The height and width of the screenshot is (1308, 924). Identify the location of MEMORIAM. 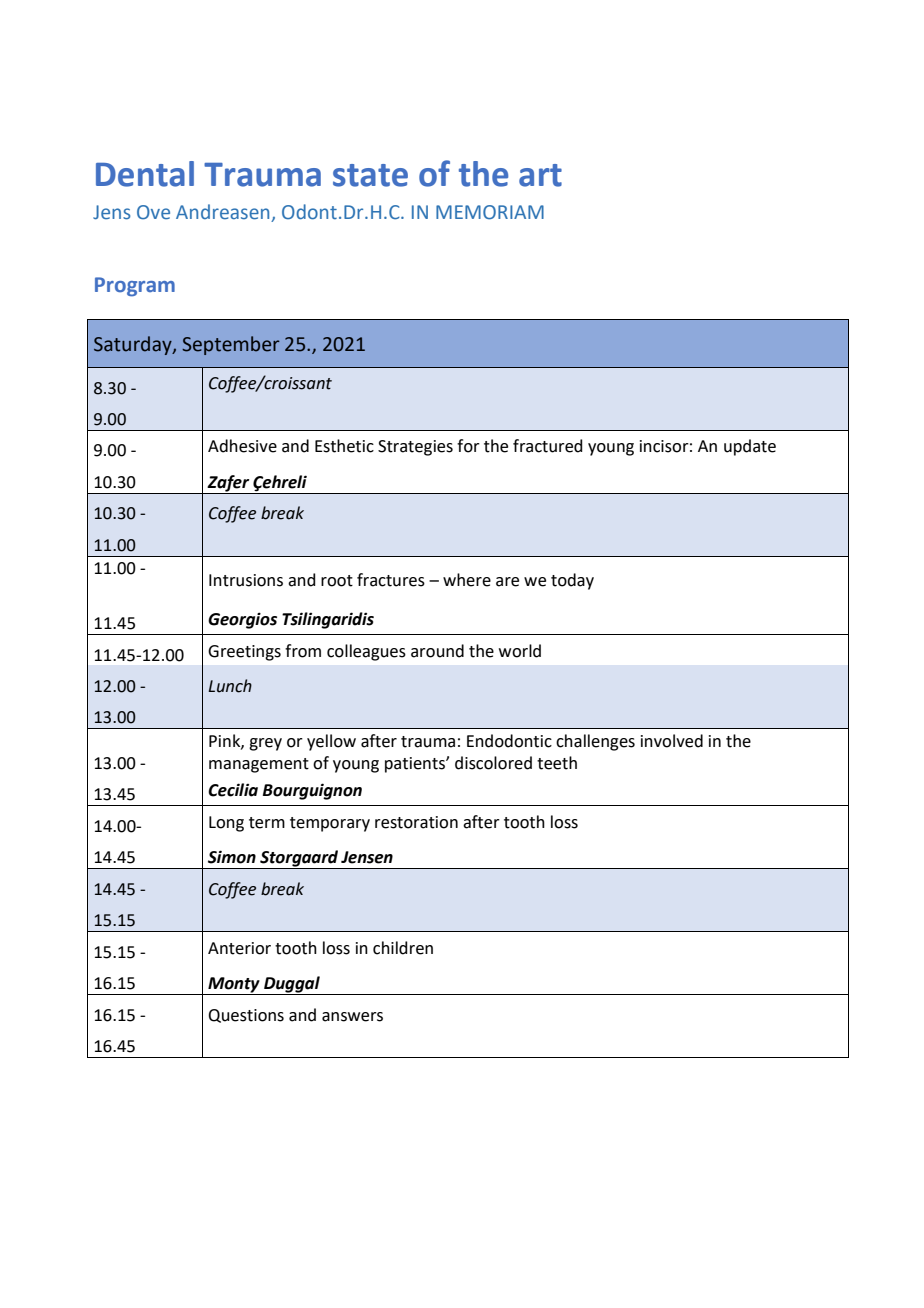
(490, 212).
